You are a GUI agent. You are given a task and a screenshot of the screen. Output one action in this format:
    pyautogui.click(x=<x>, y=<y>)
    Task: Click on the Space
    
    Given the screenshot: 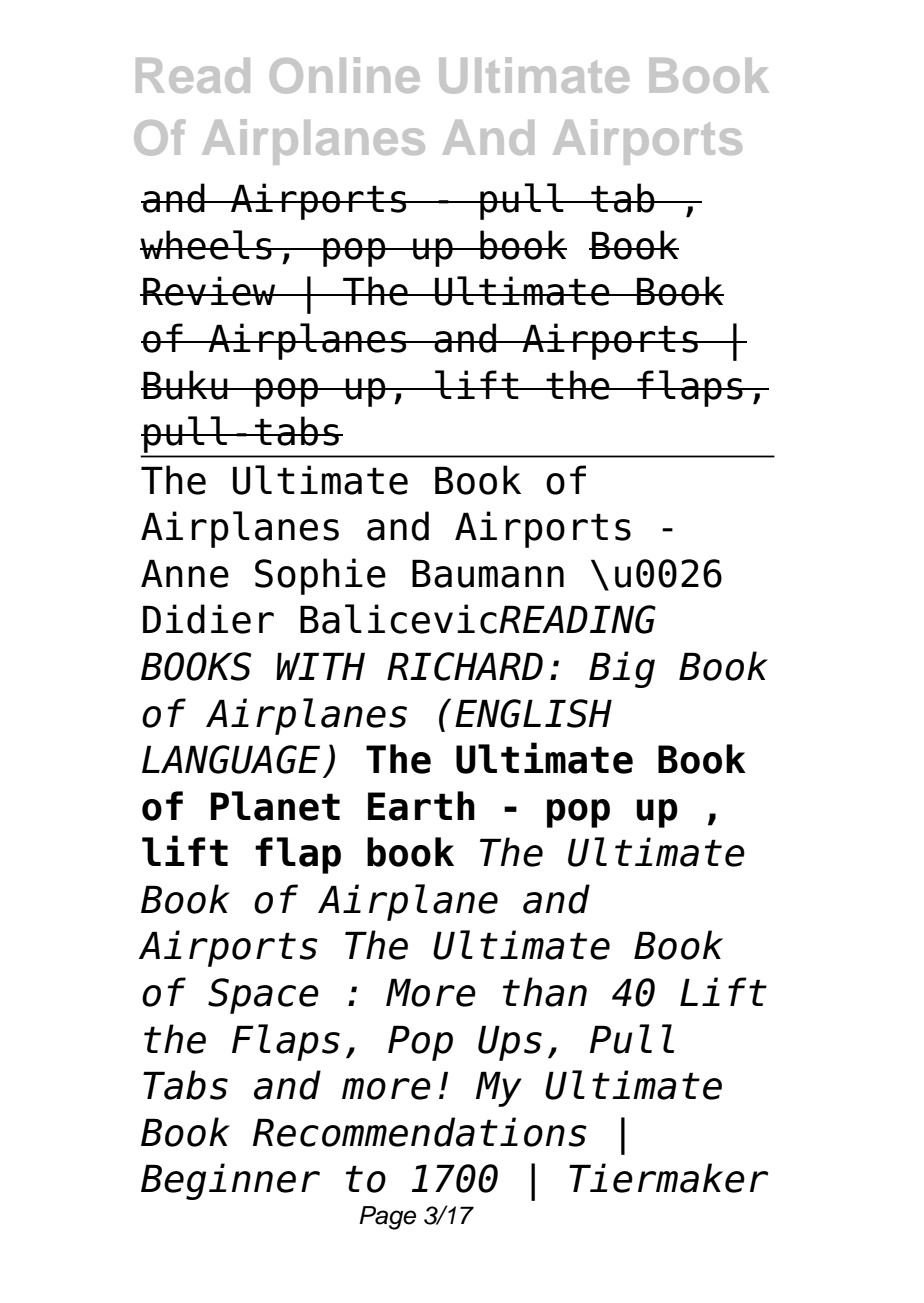 What is the action you would take?
    pyautogui.click(x=263, y=996)
